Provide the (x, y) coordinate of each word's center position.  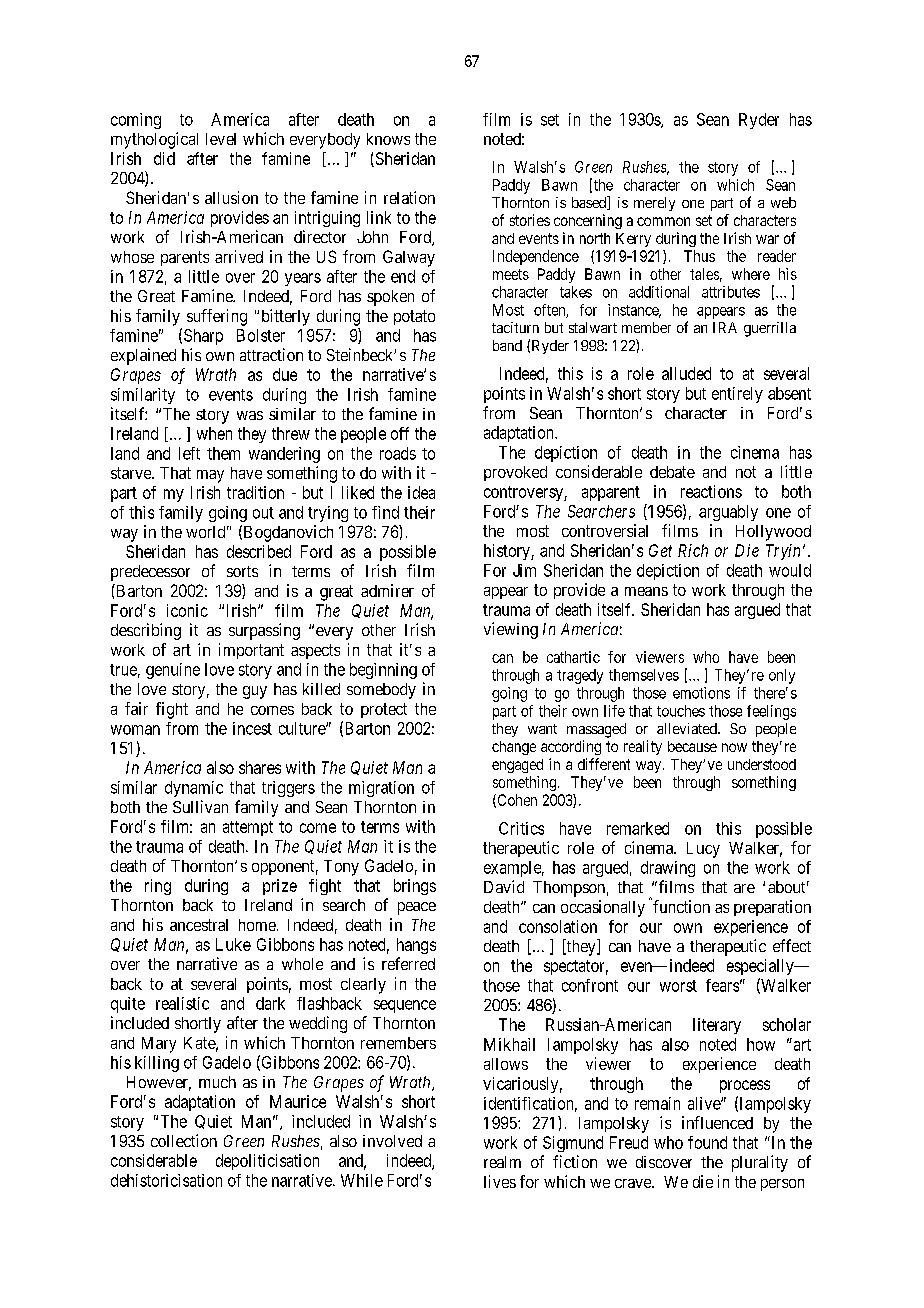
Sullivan (200, 806)
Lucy (703, 850)
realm (502, 1162)
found (707, 1142)
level (221, 139)
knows (388, 139)
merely (654, 204)
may (210, 476)
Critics (521, 828)
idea (421, 492)
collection (184, 1140)
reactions (711, 491)
